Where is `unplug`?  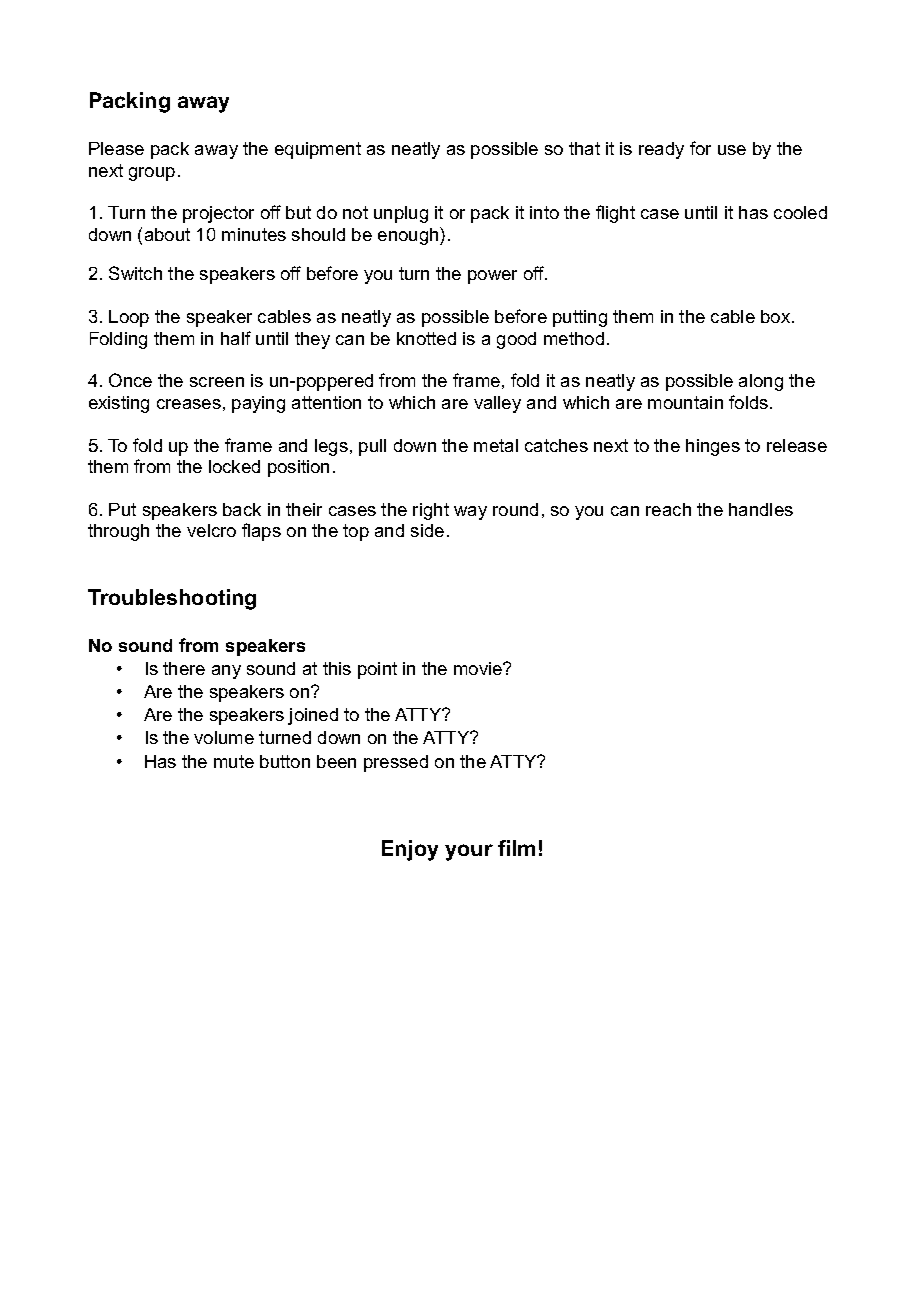 unplug is located at coordinates (401, 214).
